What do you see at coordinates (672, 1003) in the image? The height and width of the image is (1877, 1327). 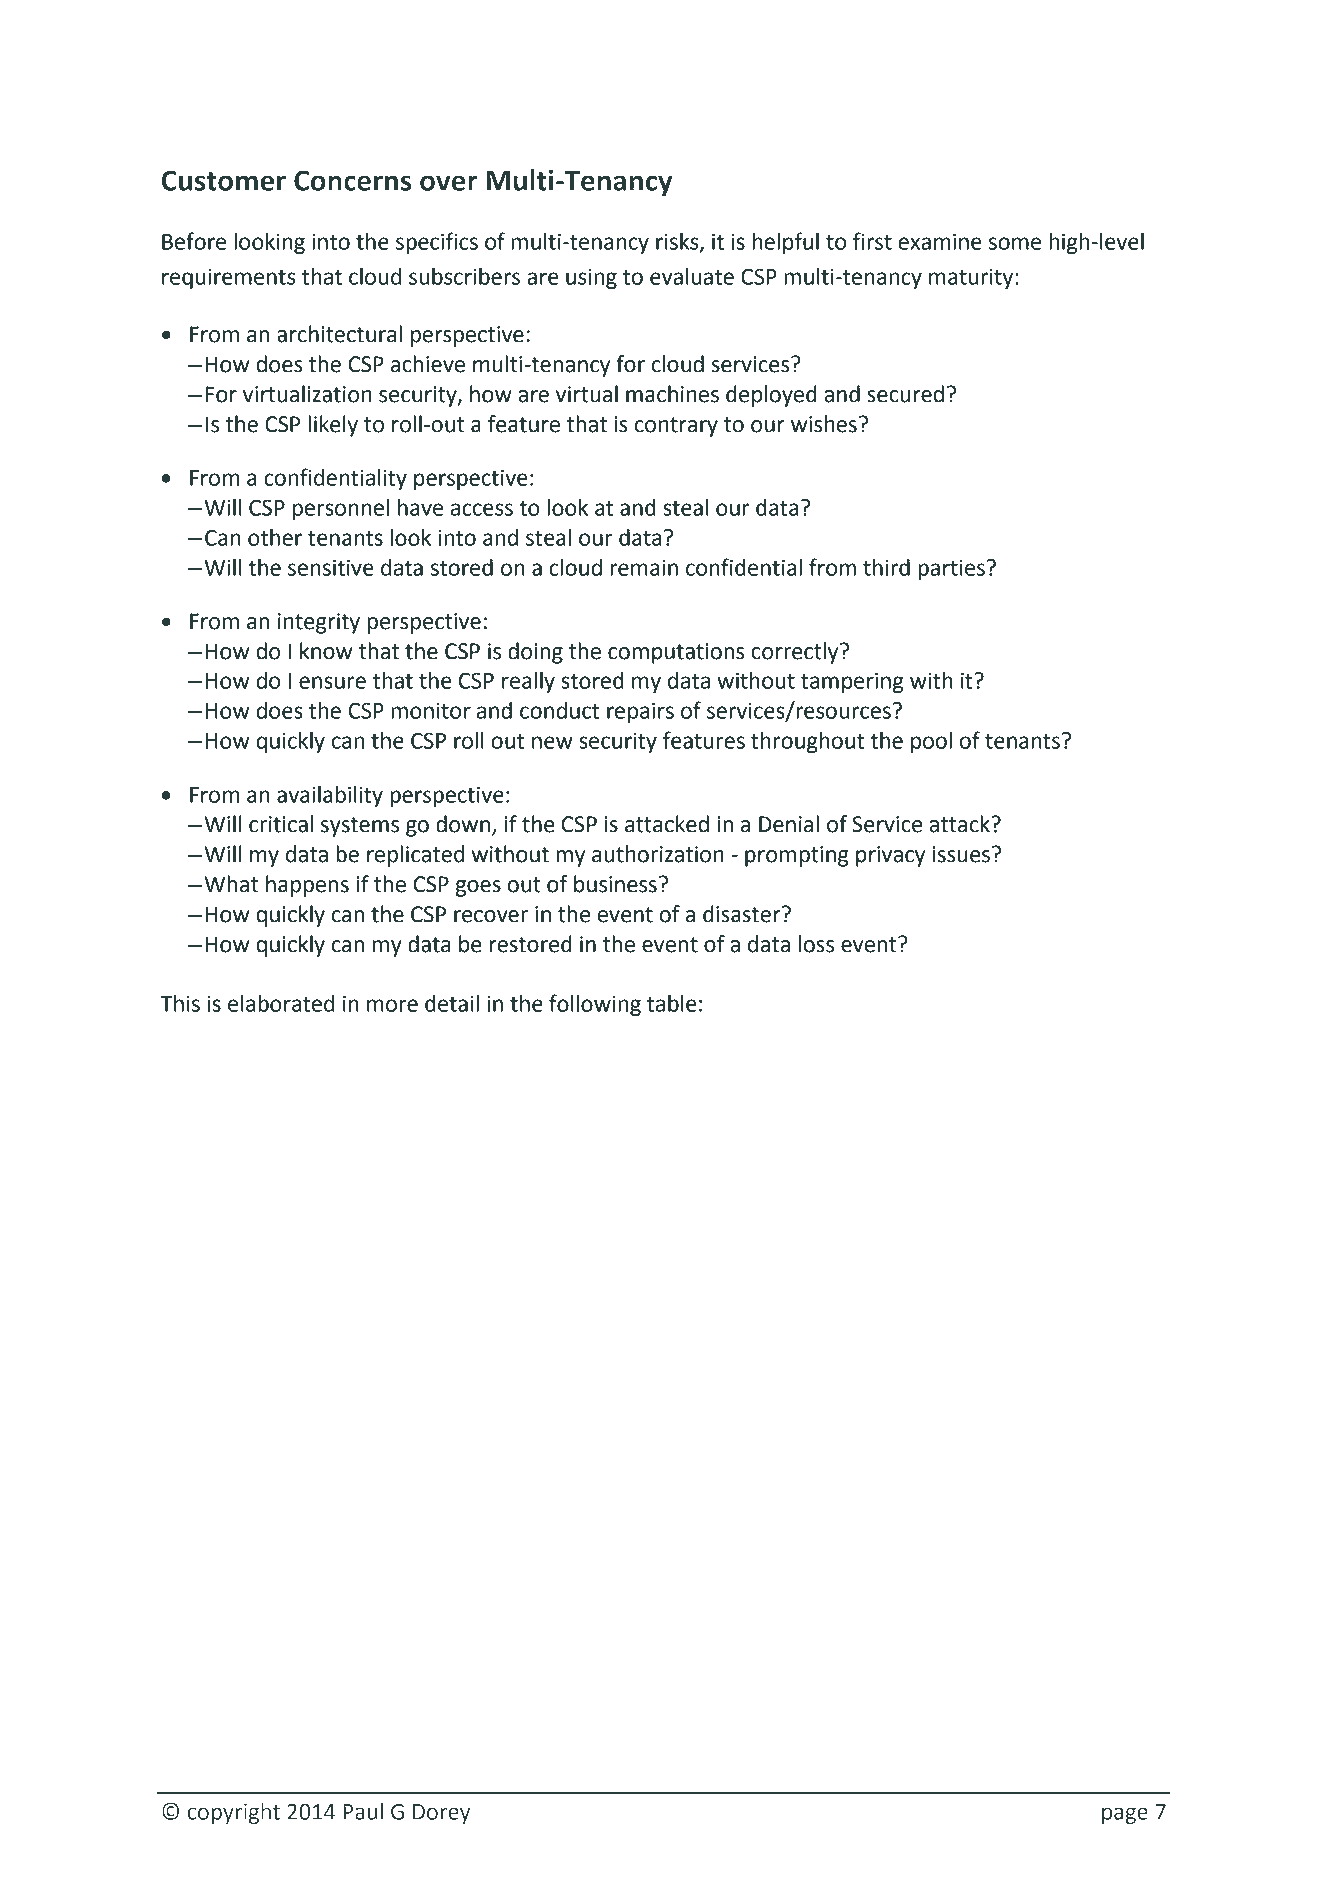 I see `table` at bounding box center [672, 1003].
